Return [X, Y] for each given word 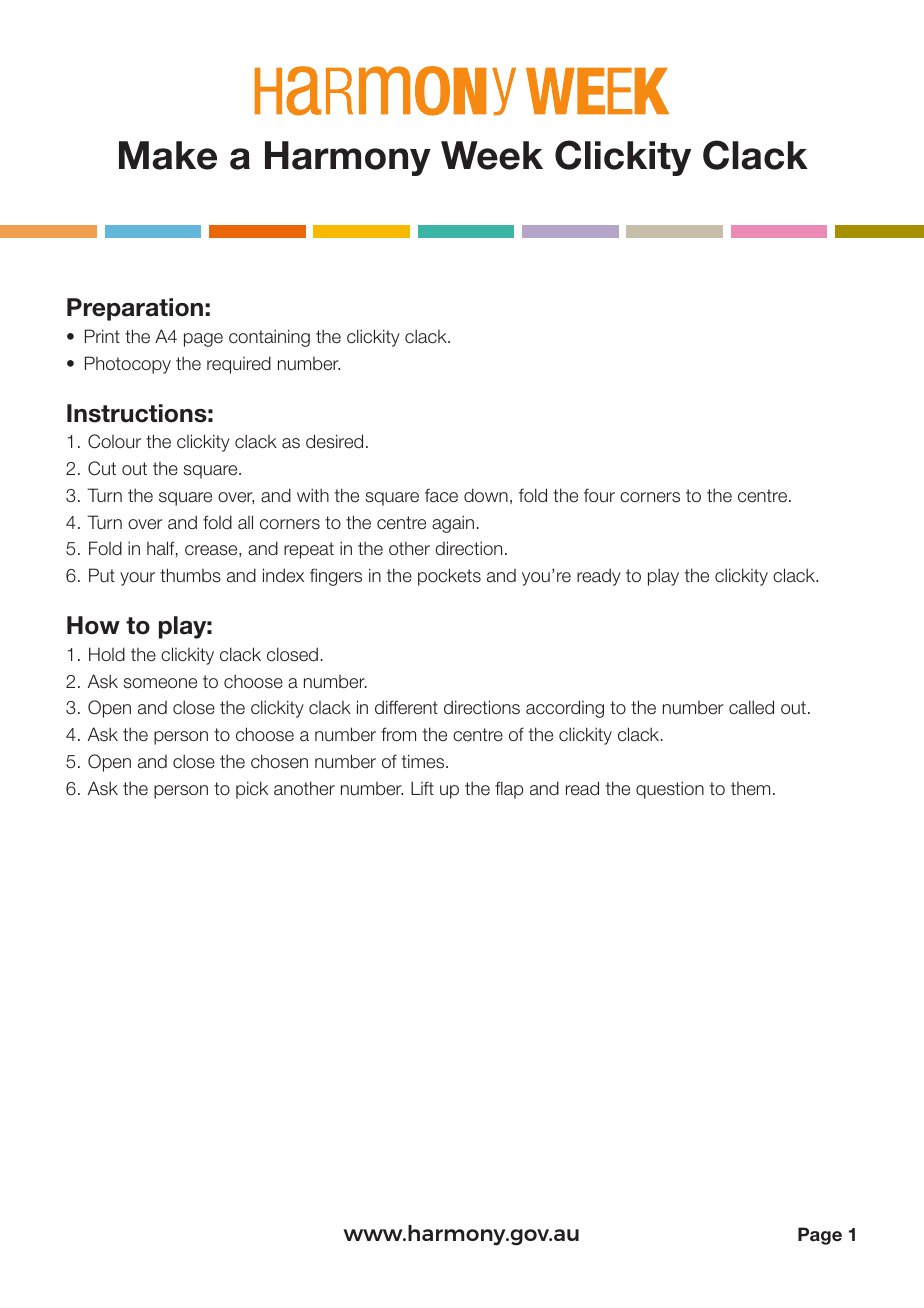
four [599, 495]
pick [252, 790]
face [441, 495]
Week [492, 155]
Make [168, 155]
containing [269, 338]
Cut [102, 468]
